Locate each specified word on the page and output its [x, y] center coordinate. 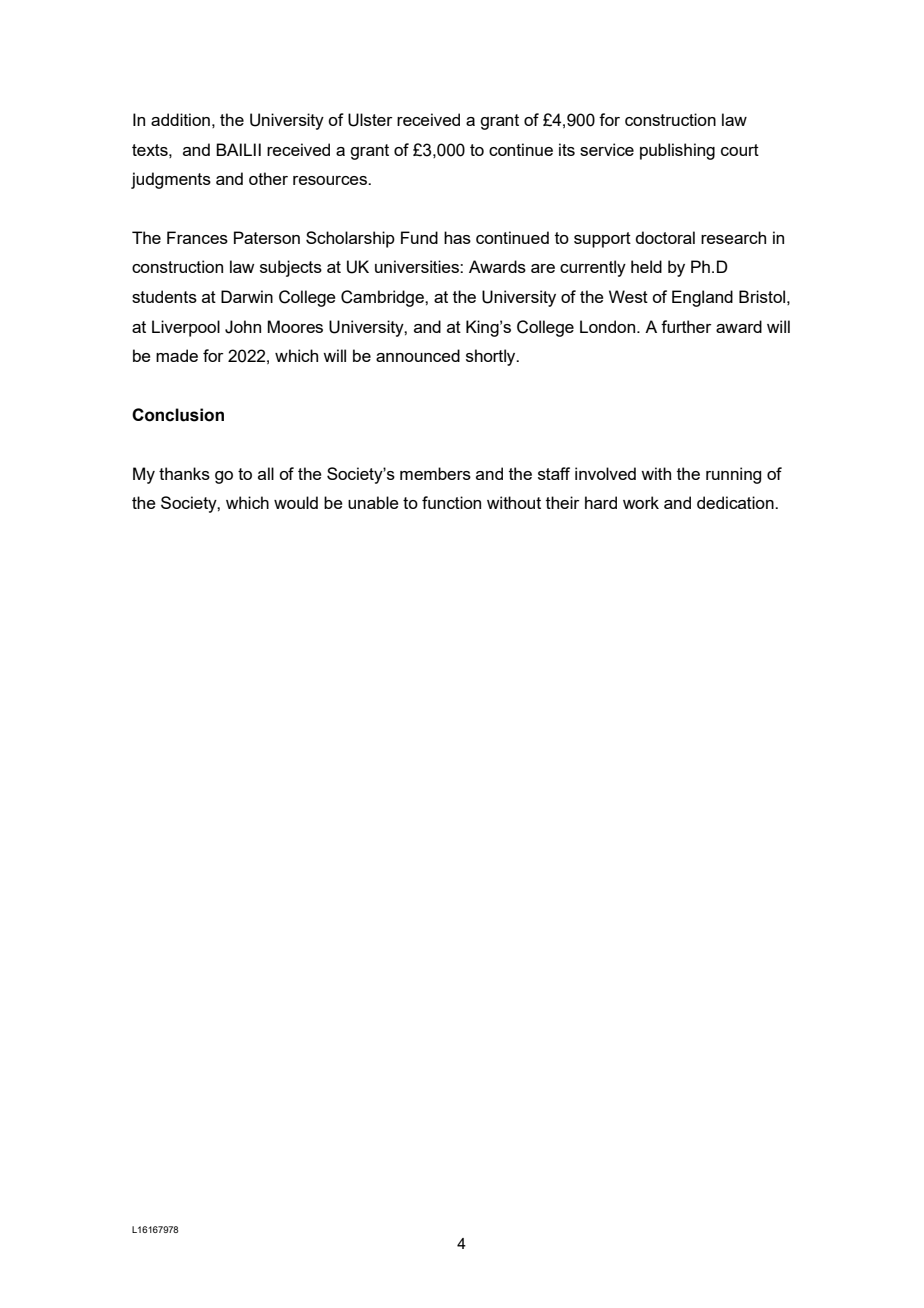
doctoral [665, 237]
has [457, 237]
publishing [677, 151]
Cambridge [383, 298]
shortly [492, 357]
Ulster [370, 120]
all [266, 473]
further [686, 326]
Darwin [247, 296]
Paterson [267, 237]
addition [180, 119]
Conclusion [178, 415]
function [451, 502]
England [702, 298]
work [641, 502]
